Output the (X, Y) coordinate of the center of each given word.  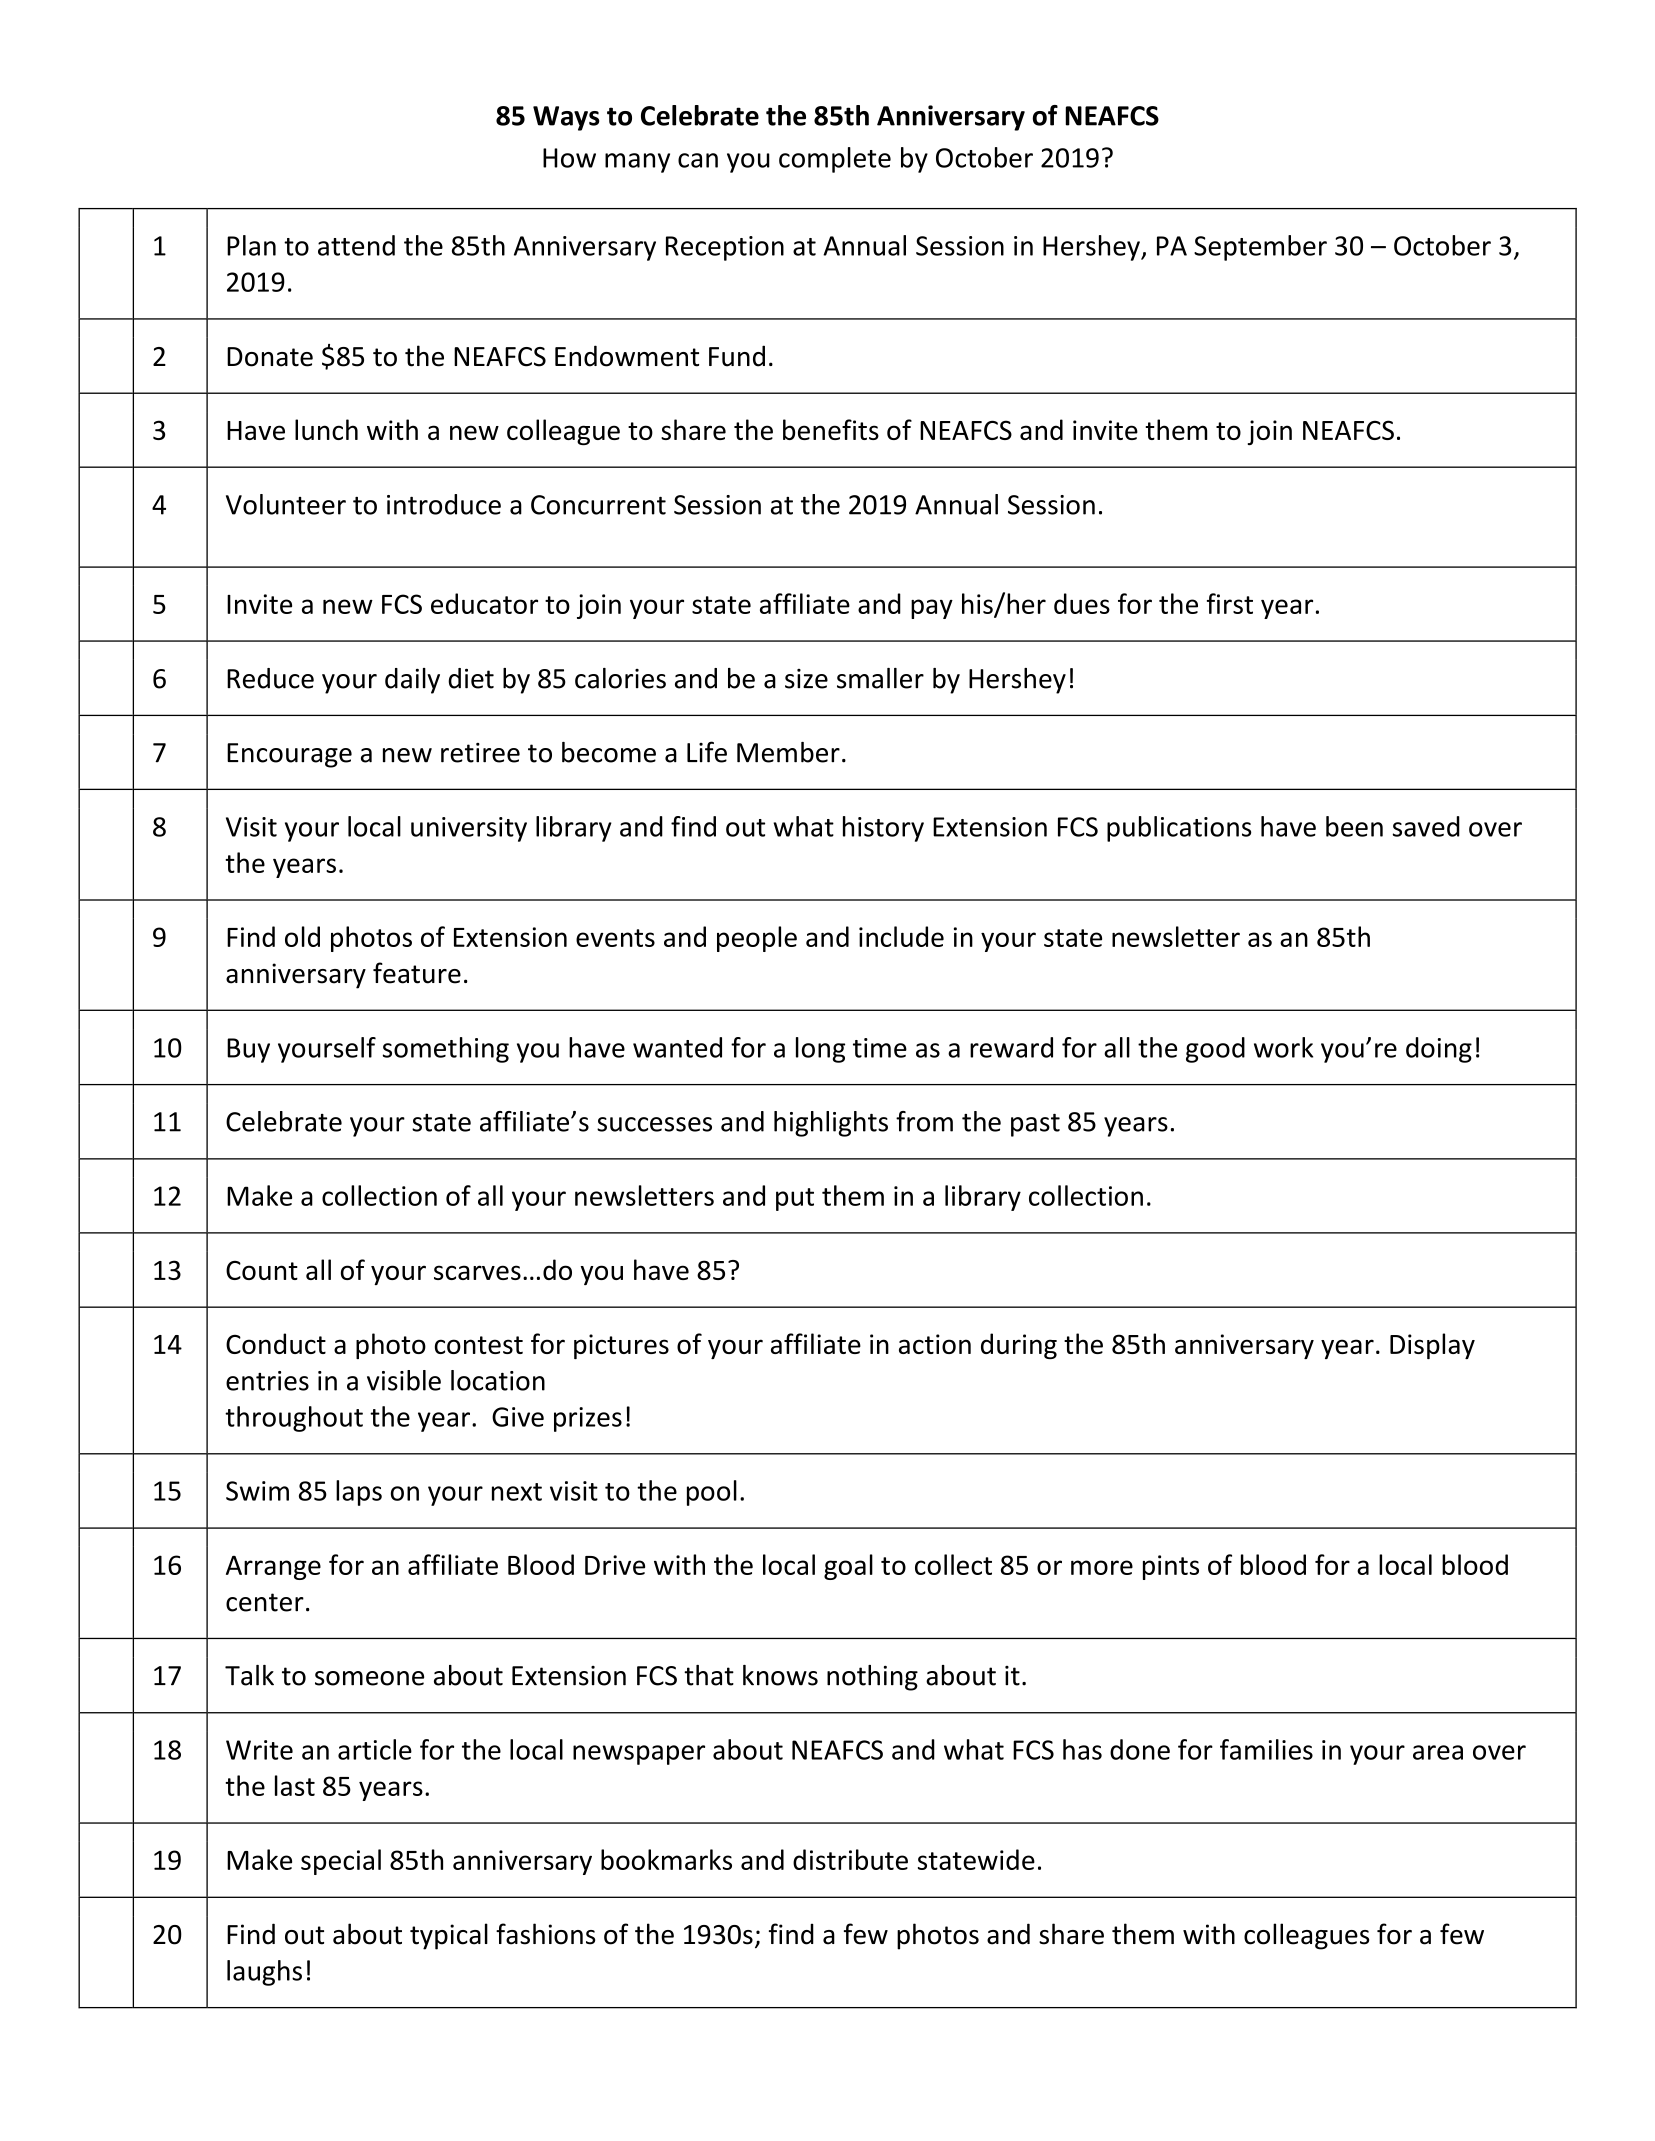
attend (356, 245)
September (1260, 248)
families (1266, 1749)
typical (449, 1936)
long (820, 1050)
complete (835, 160)
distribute (850, 1859)
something (446, 1050)
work (1283, 1047)
